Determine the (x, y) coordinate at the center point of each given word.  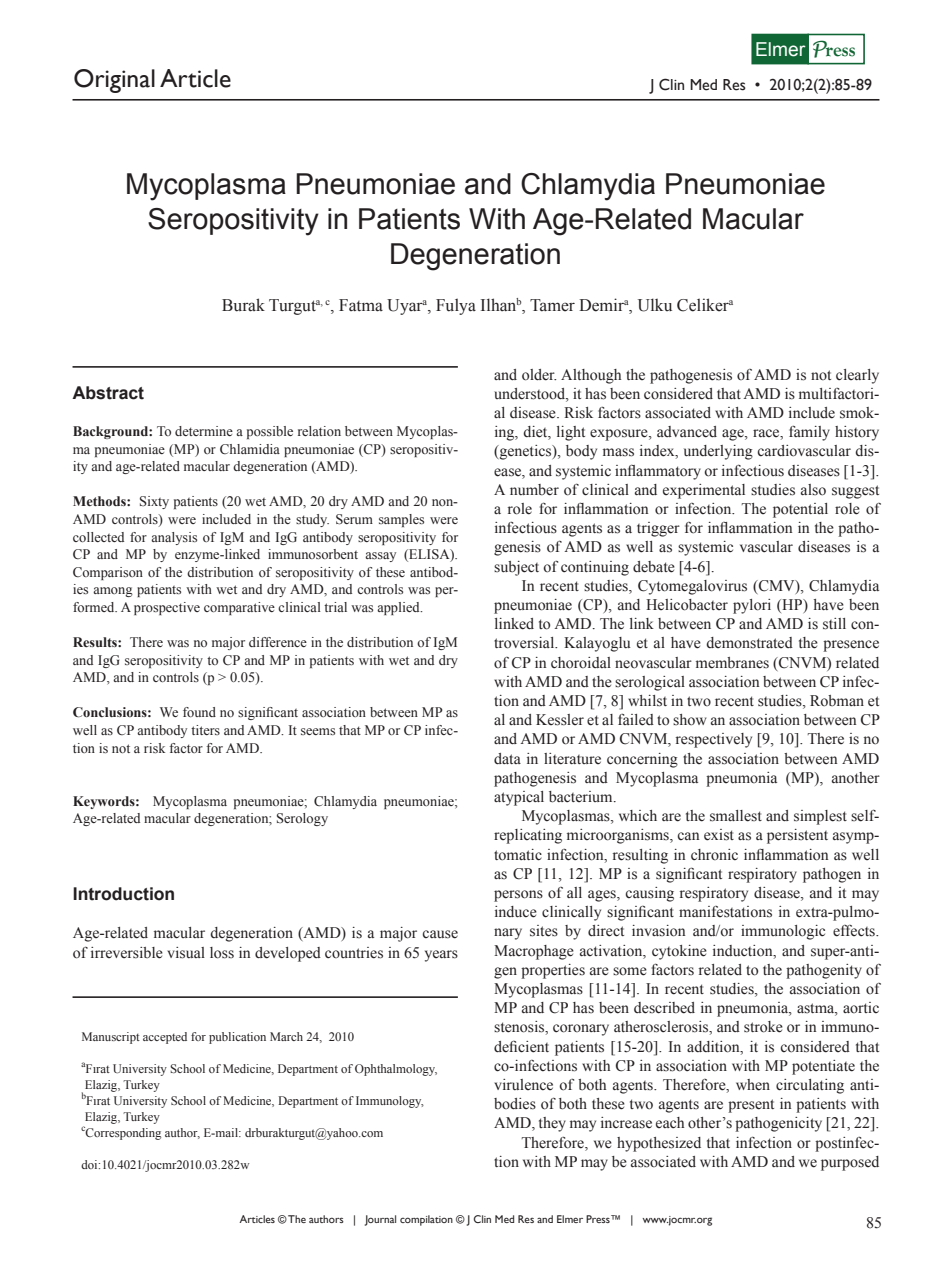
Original (114, 81)
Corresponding (122, 1133)
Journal (380, 1220)
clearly (857, 376)
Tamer (552, 305)
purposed (850, 1163)
